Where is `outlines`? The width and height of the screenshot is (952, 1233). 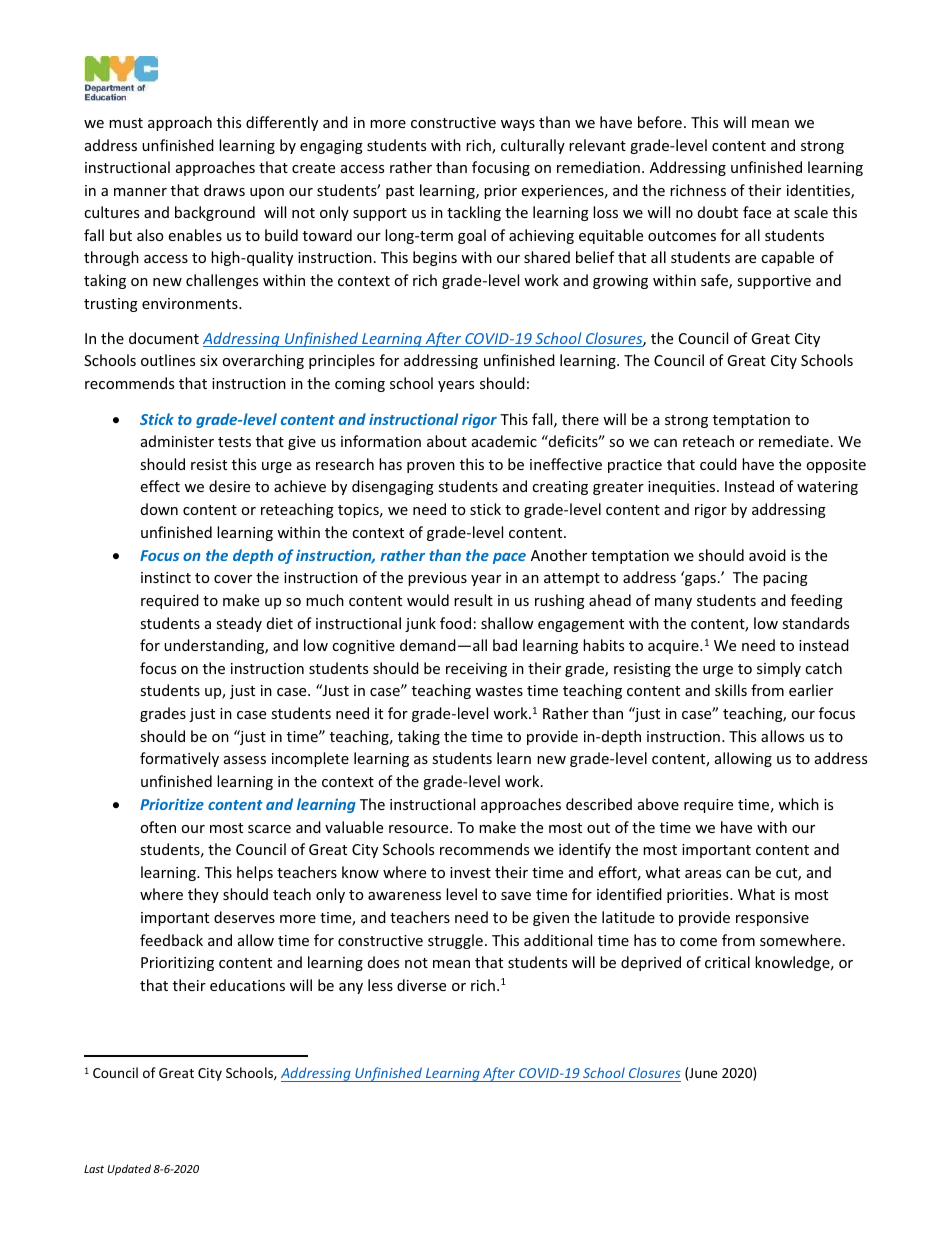
outlines is located at coordinates (168, 360).
